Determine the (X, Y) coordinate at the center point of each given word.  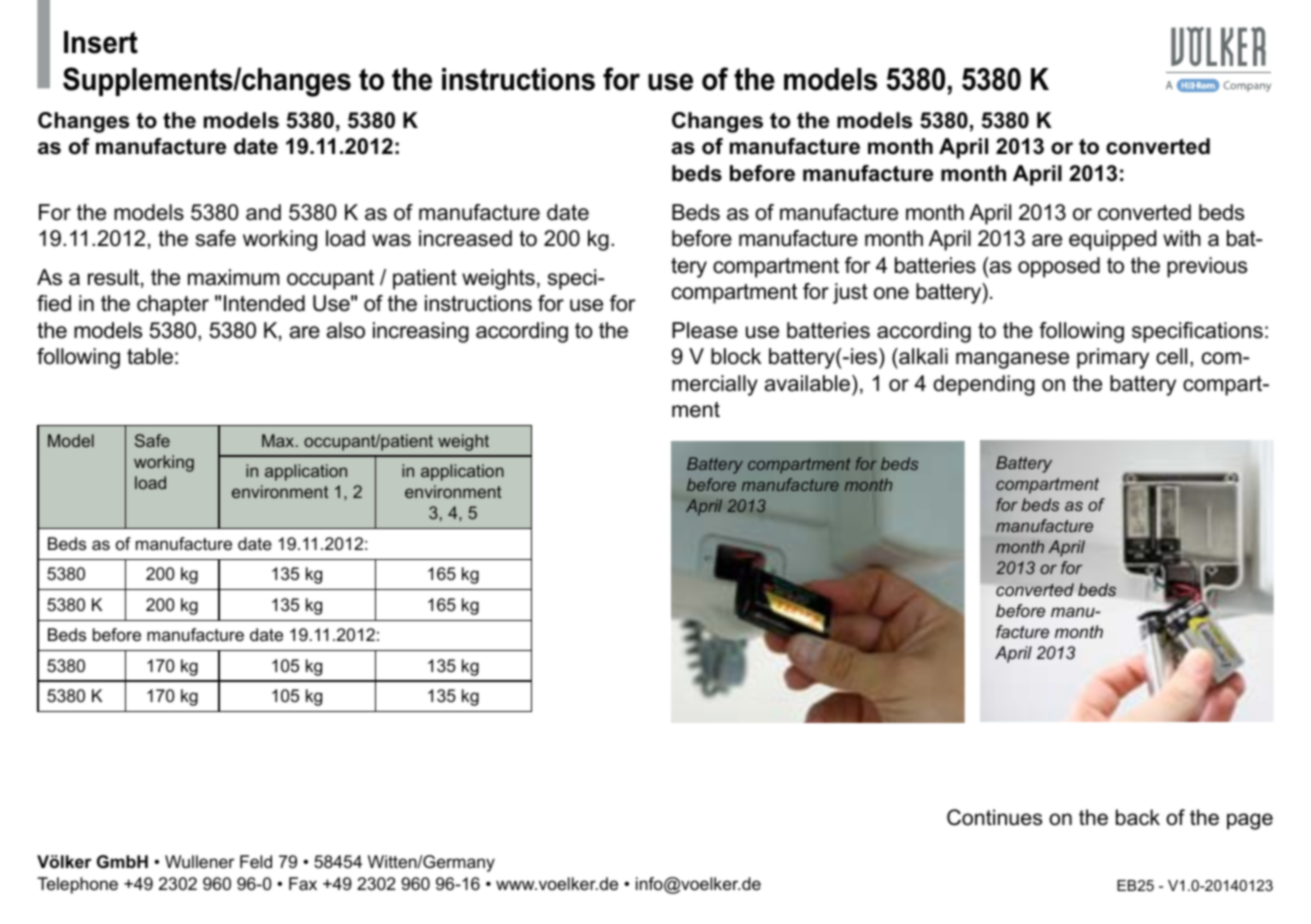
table (150, 356)
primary (1113, 358)
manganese (1012, 360)
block (736, 356)
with (1182, 238)
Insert (101, 42)
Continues (994, 817)
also (346, 330)
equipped (1112, 240)
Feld (256, 862)
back (1138, 817)
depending (984, 385)
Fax (303, 883)
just (850, 293)
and (263, 212)
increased (465, 238)
